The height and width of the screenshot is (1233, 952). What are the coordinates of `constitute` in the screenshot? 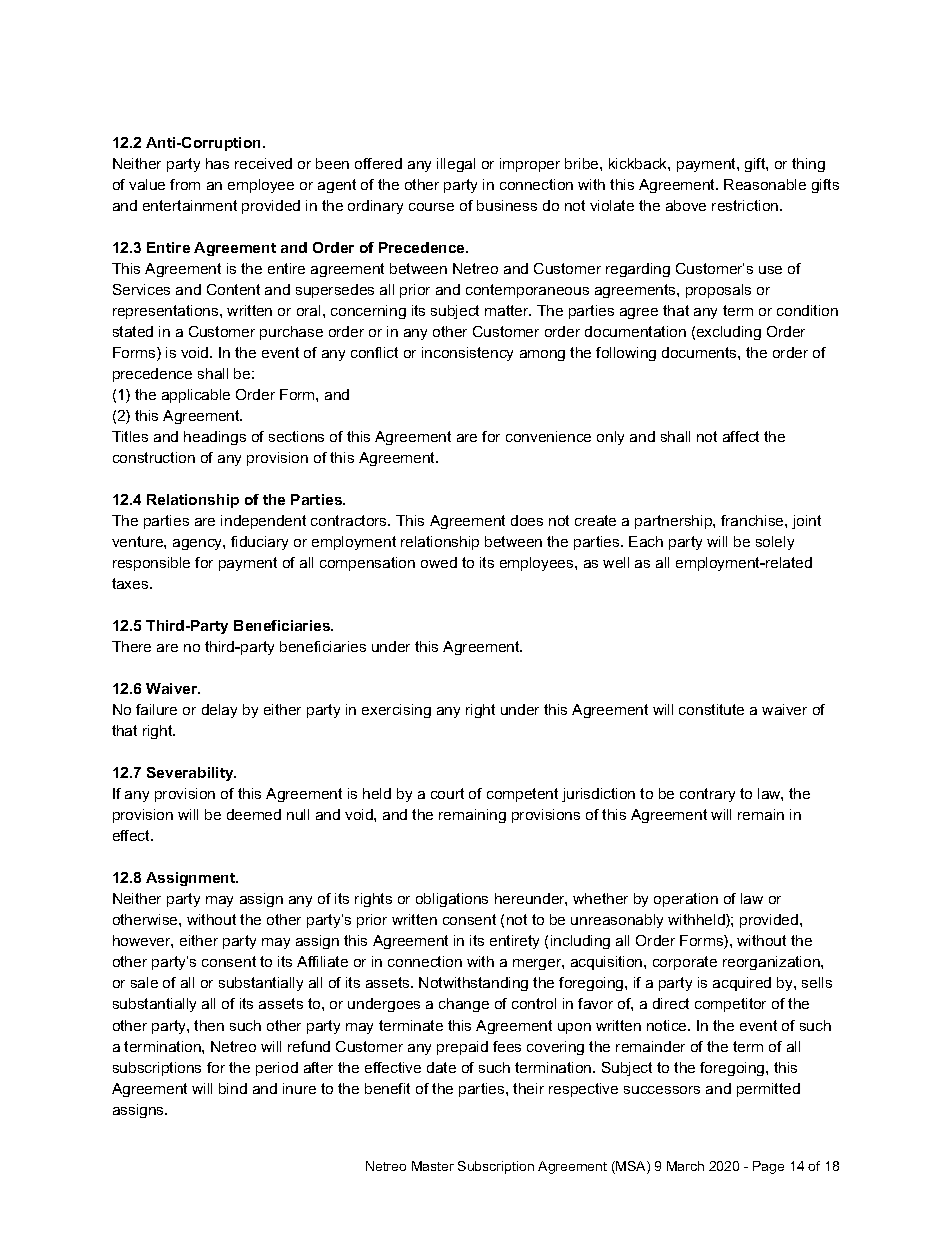 It's located at (711, 709).
